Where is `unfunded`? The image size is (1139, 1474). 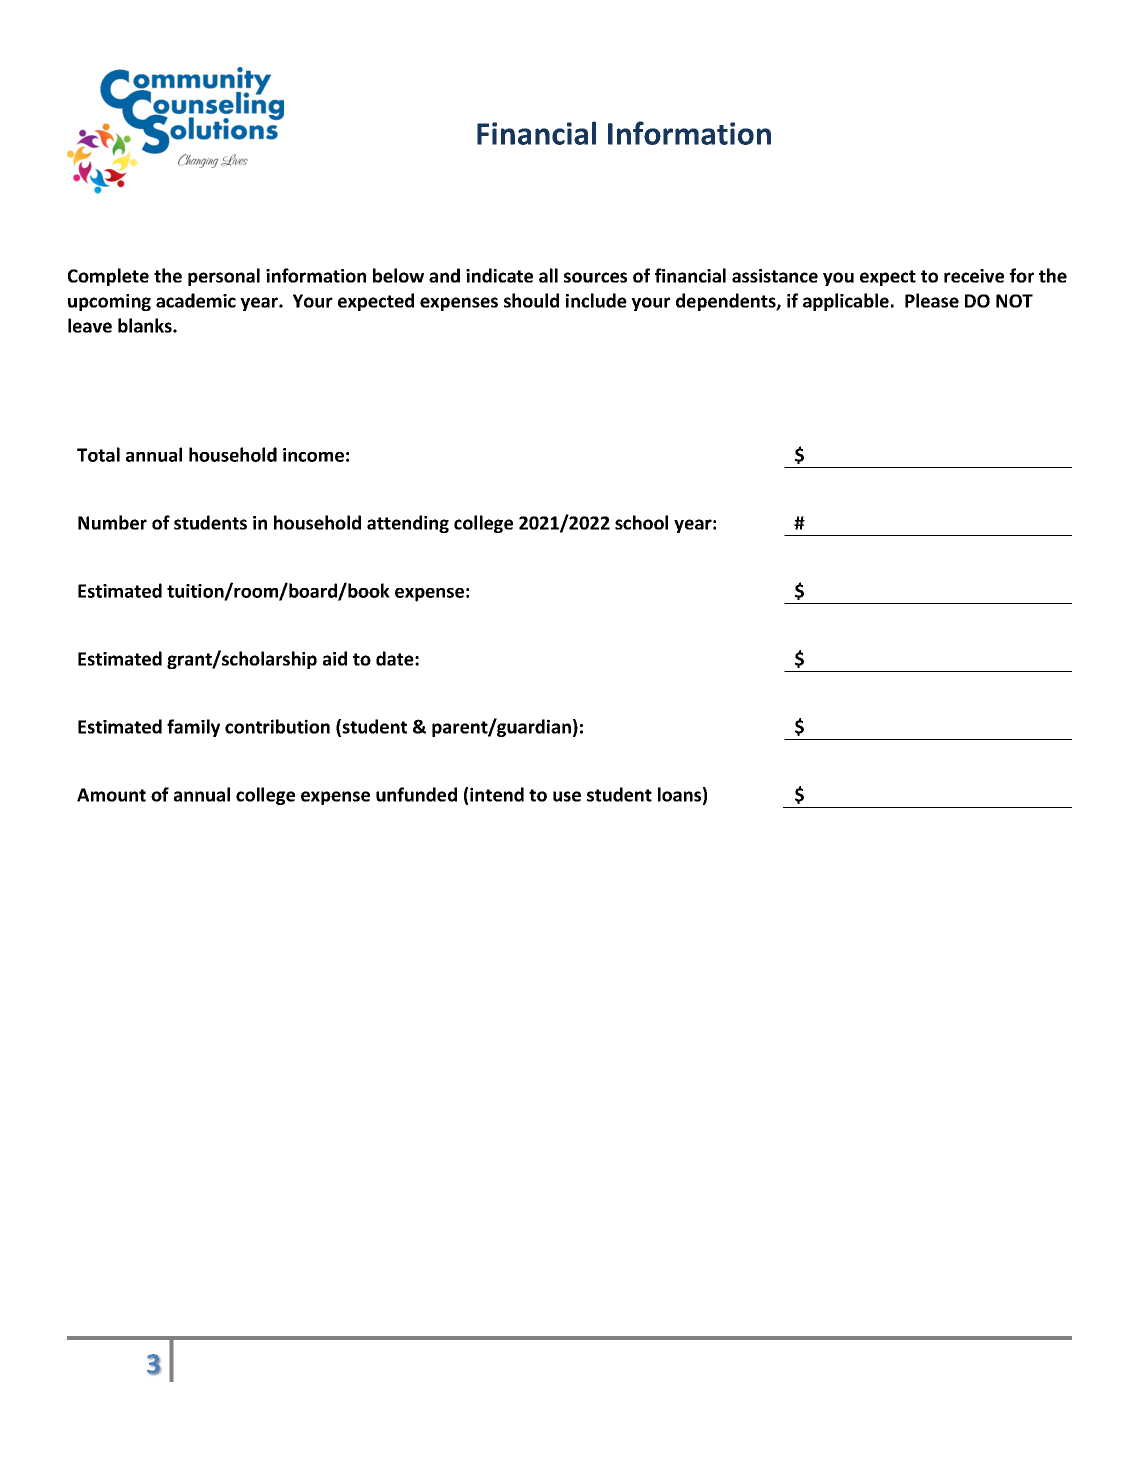
unfunded is located at coordinates (416, 794).
